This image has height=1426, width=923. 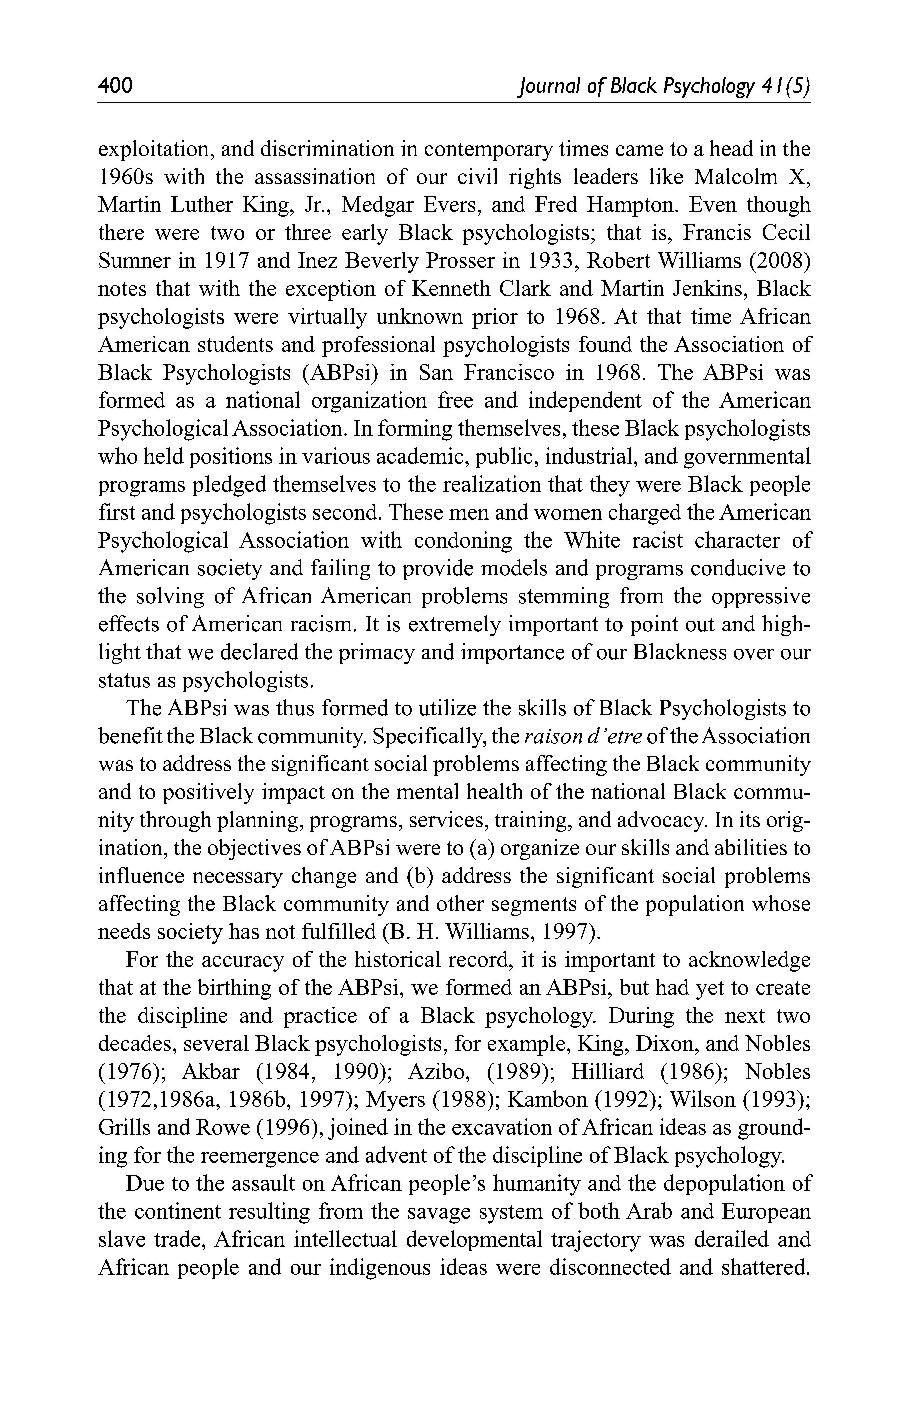 I want to click on exploitation, so click(x=155, y=150).
